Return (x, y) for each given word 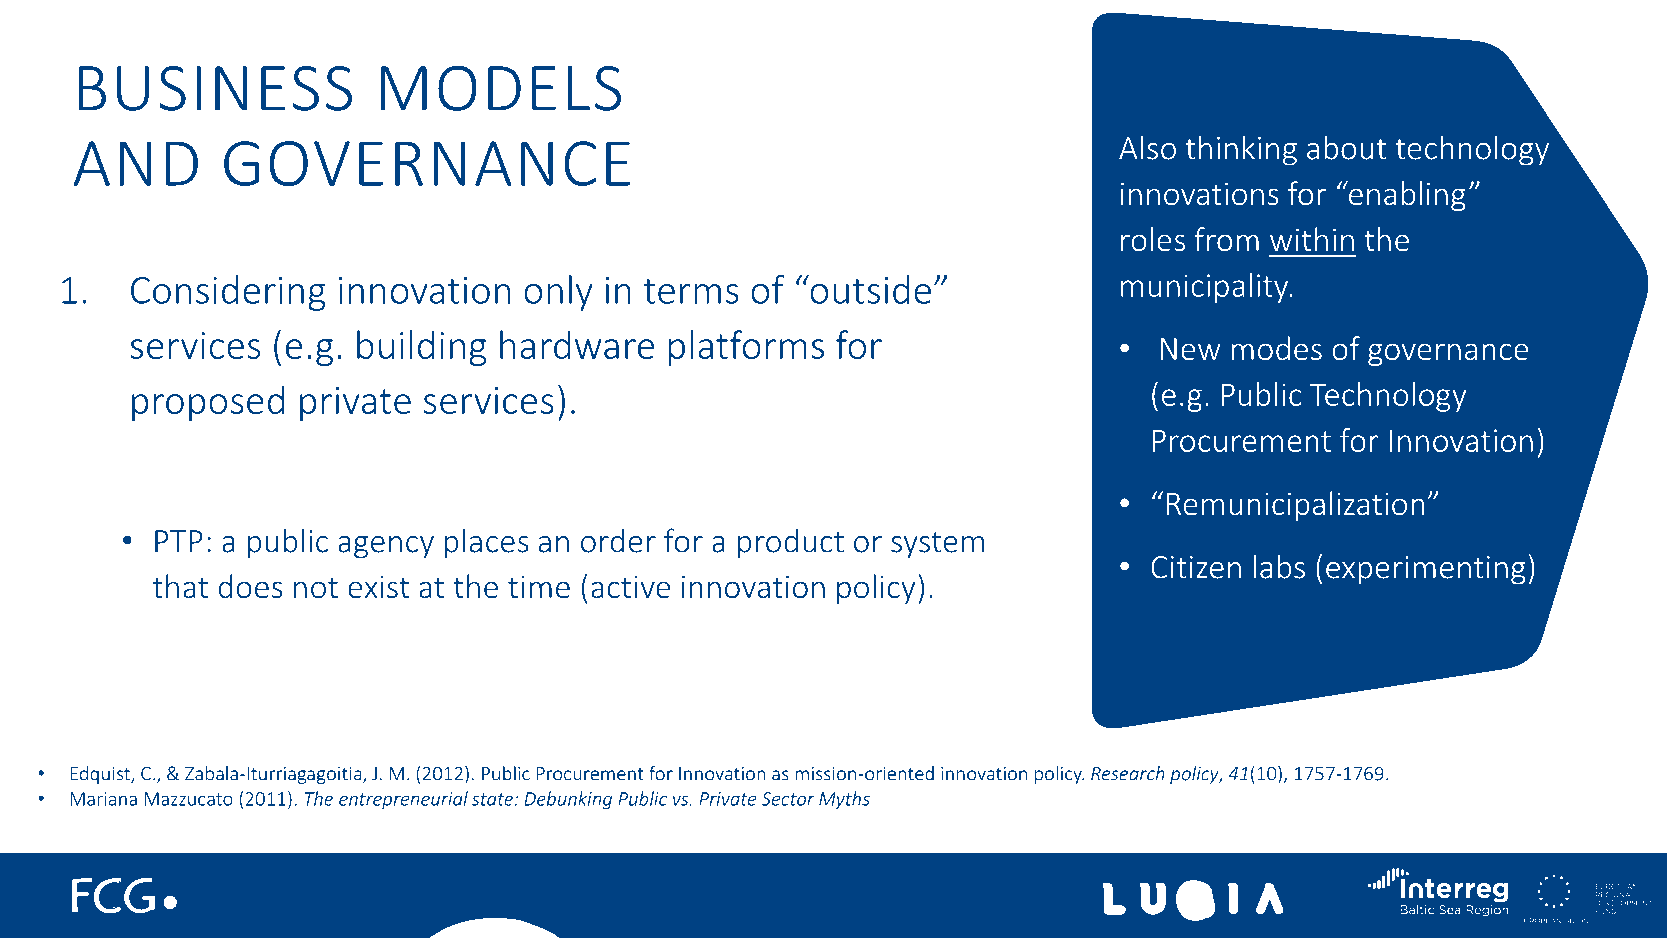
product (791, 543)
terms (691, 291)
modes (1276, 348)
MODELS (500, 88)
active (630, 587)
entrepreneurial (403, 800)
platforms (746, 348)
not (316, 588)
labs (1279, 566)
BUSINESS (215, 88)
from (1226, 239)
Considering (228, 293)
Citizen (1196, 567)
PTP (179, 541)
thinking (1241, 150)
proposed (208, 403)
